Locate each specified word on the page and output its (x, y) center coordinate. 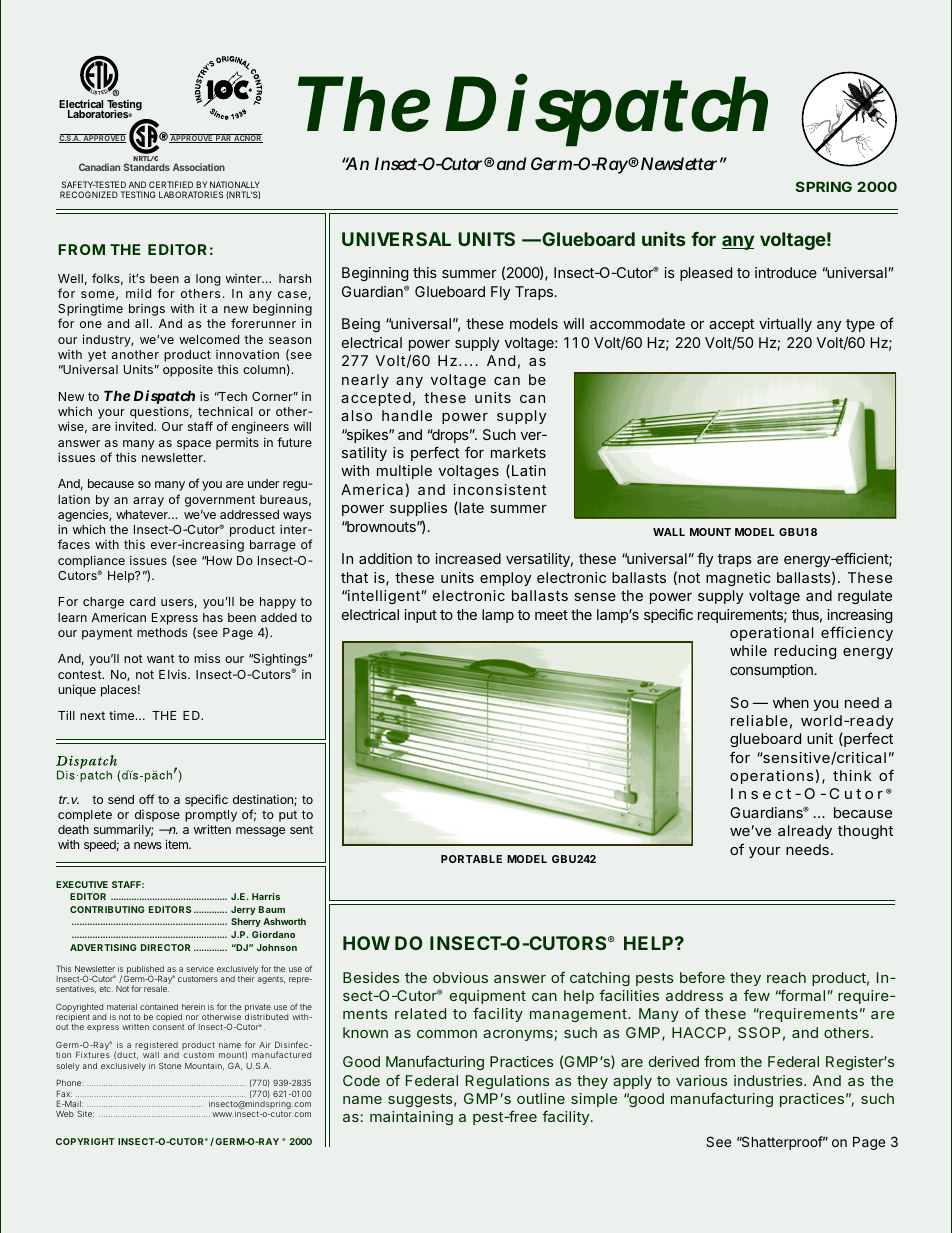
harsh (295, 278)
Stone (170, 1065)
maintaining (411, 1118)
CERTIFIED (171, 184)
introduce (786, 272)
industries (769, 1080)
